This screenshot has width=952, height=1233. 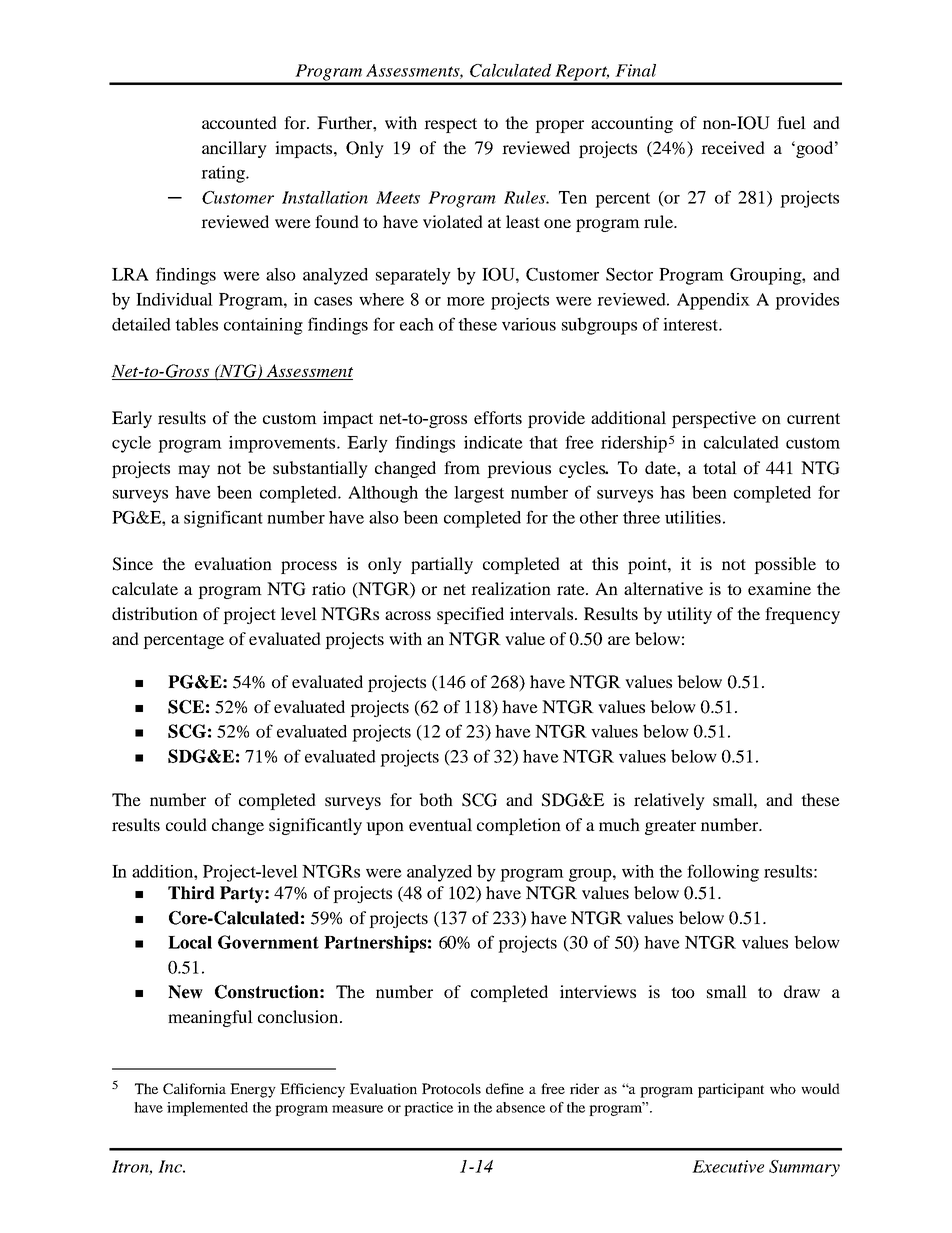 What do you see at coordinates (207, 1109) in the screenshot?
I see `implemented` at bounding box center [207, 1109].
